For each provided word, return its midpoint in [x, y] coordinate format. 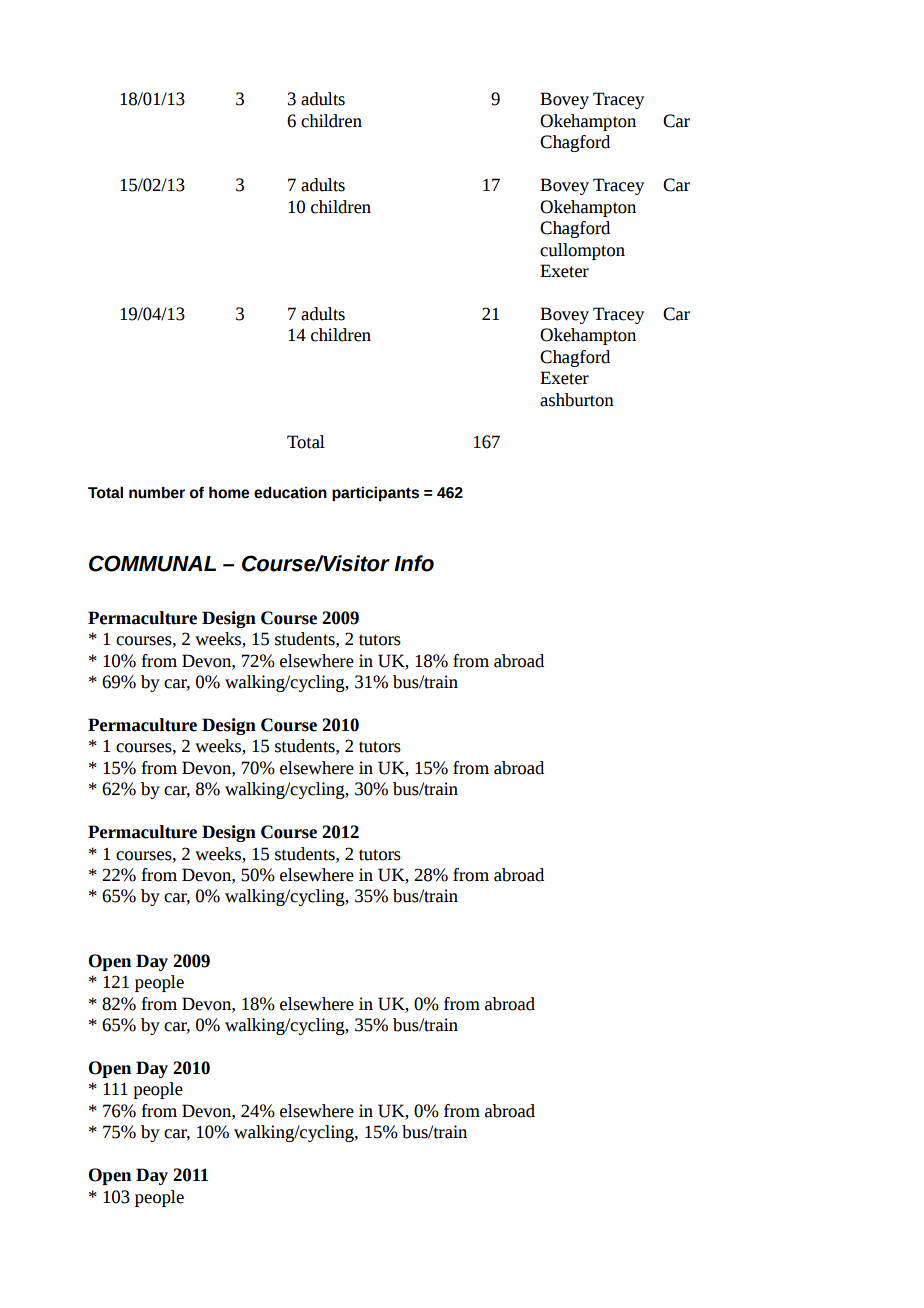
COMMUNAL [152, 563]
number [157, 492]
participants [375, 493]
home [229, 492]
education [290, 492]
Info [414, 563]
